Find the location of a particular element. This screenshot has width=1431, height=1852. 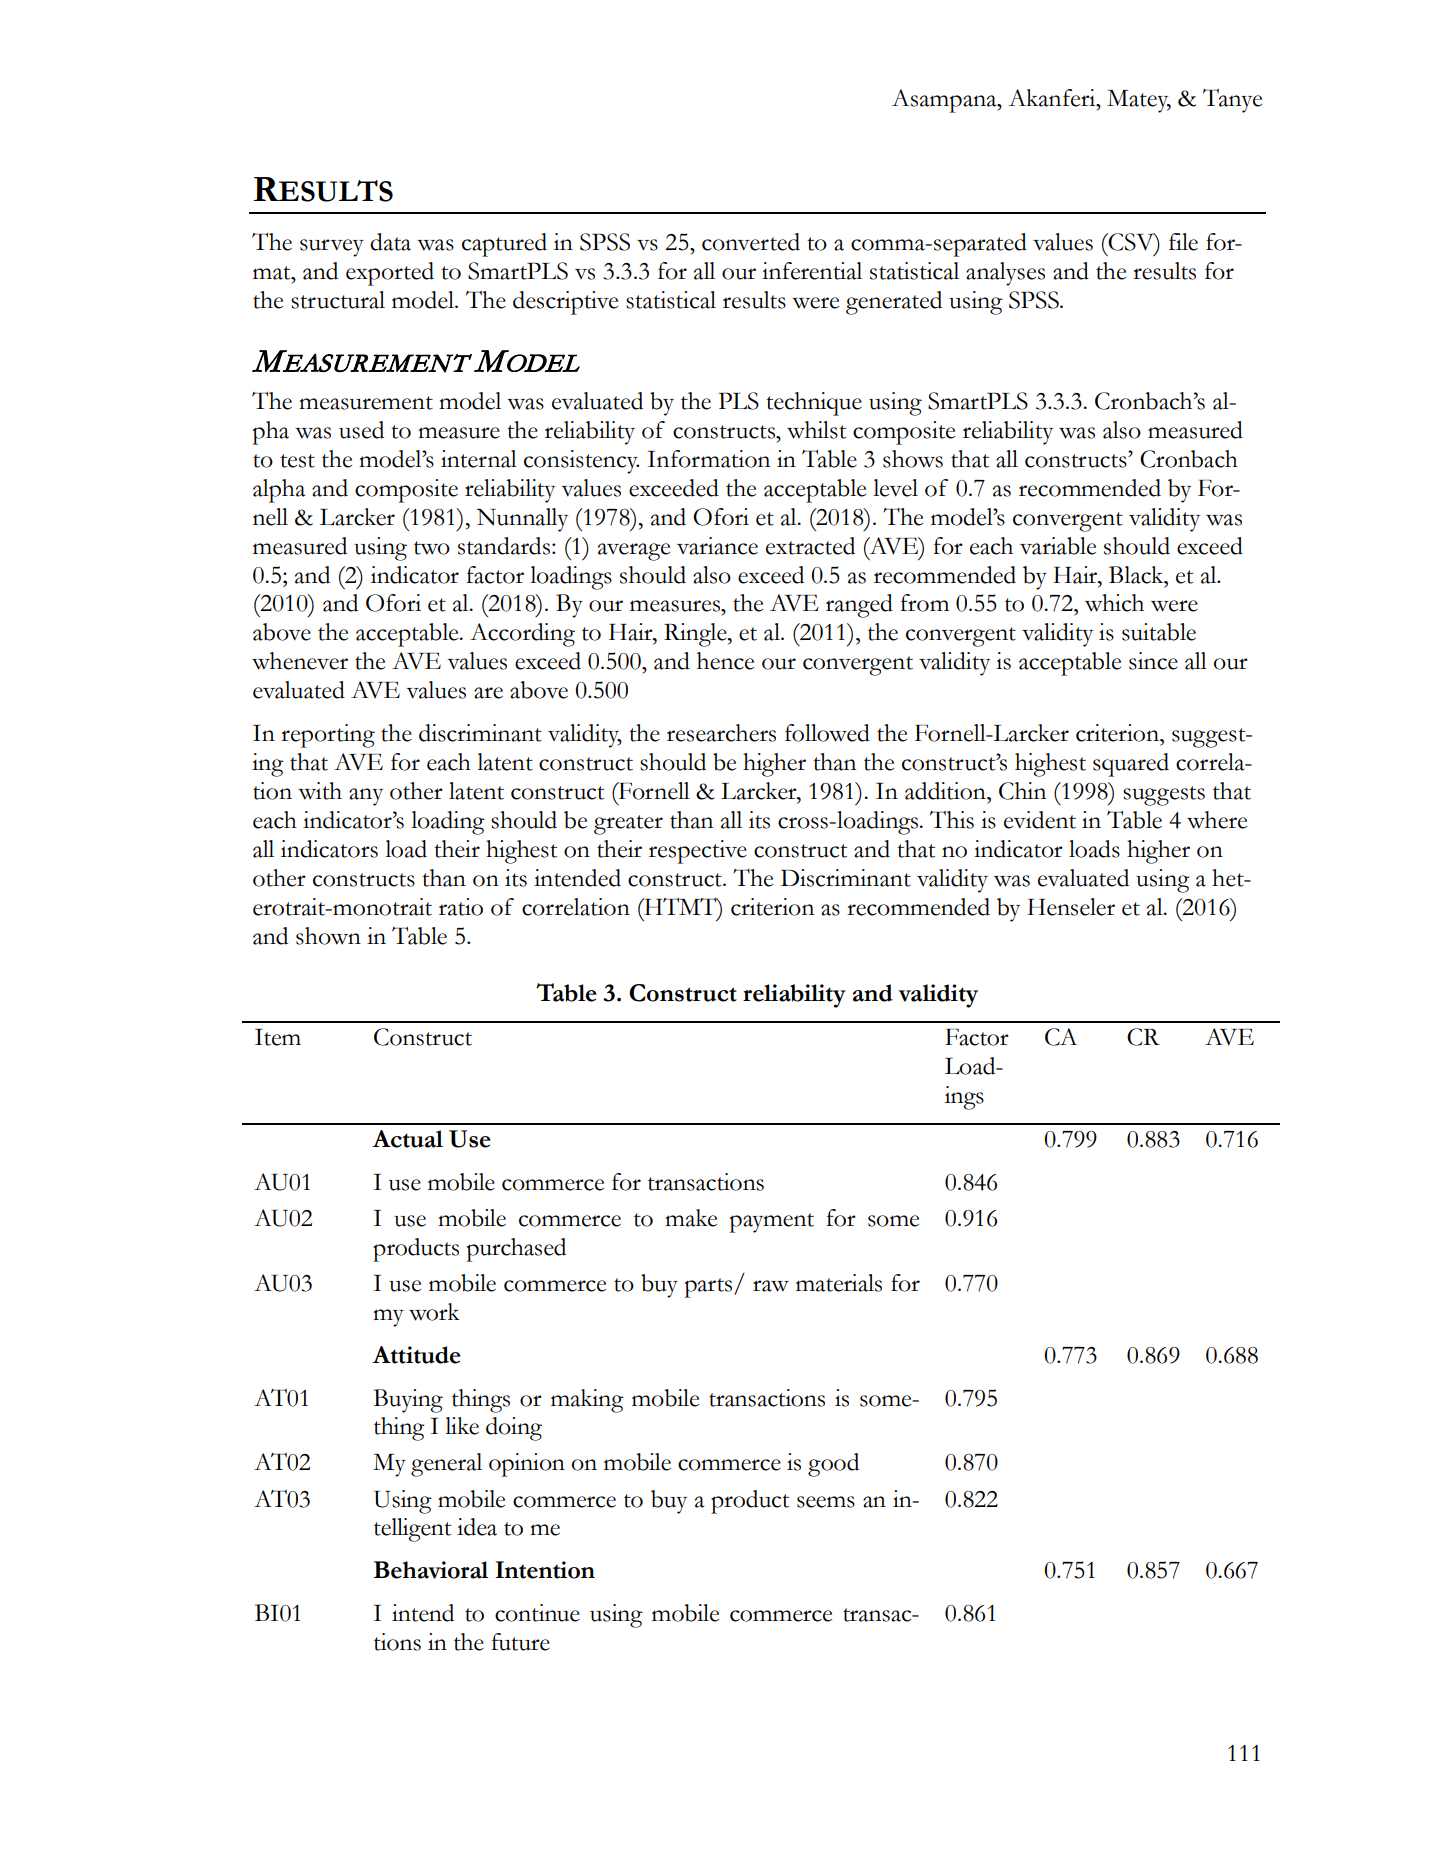

evident is located at coordinates (1040, 820).
